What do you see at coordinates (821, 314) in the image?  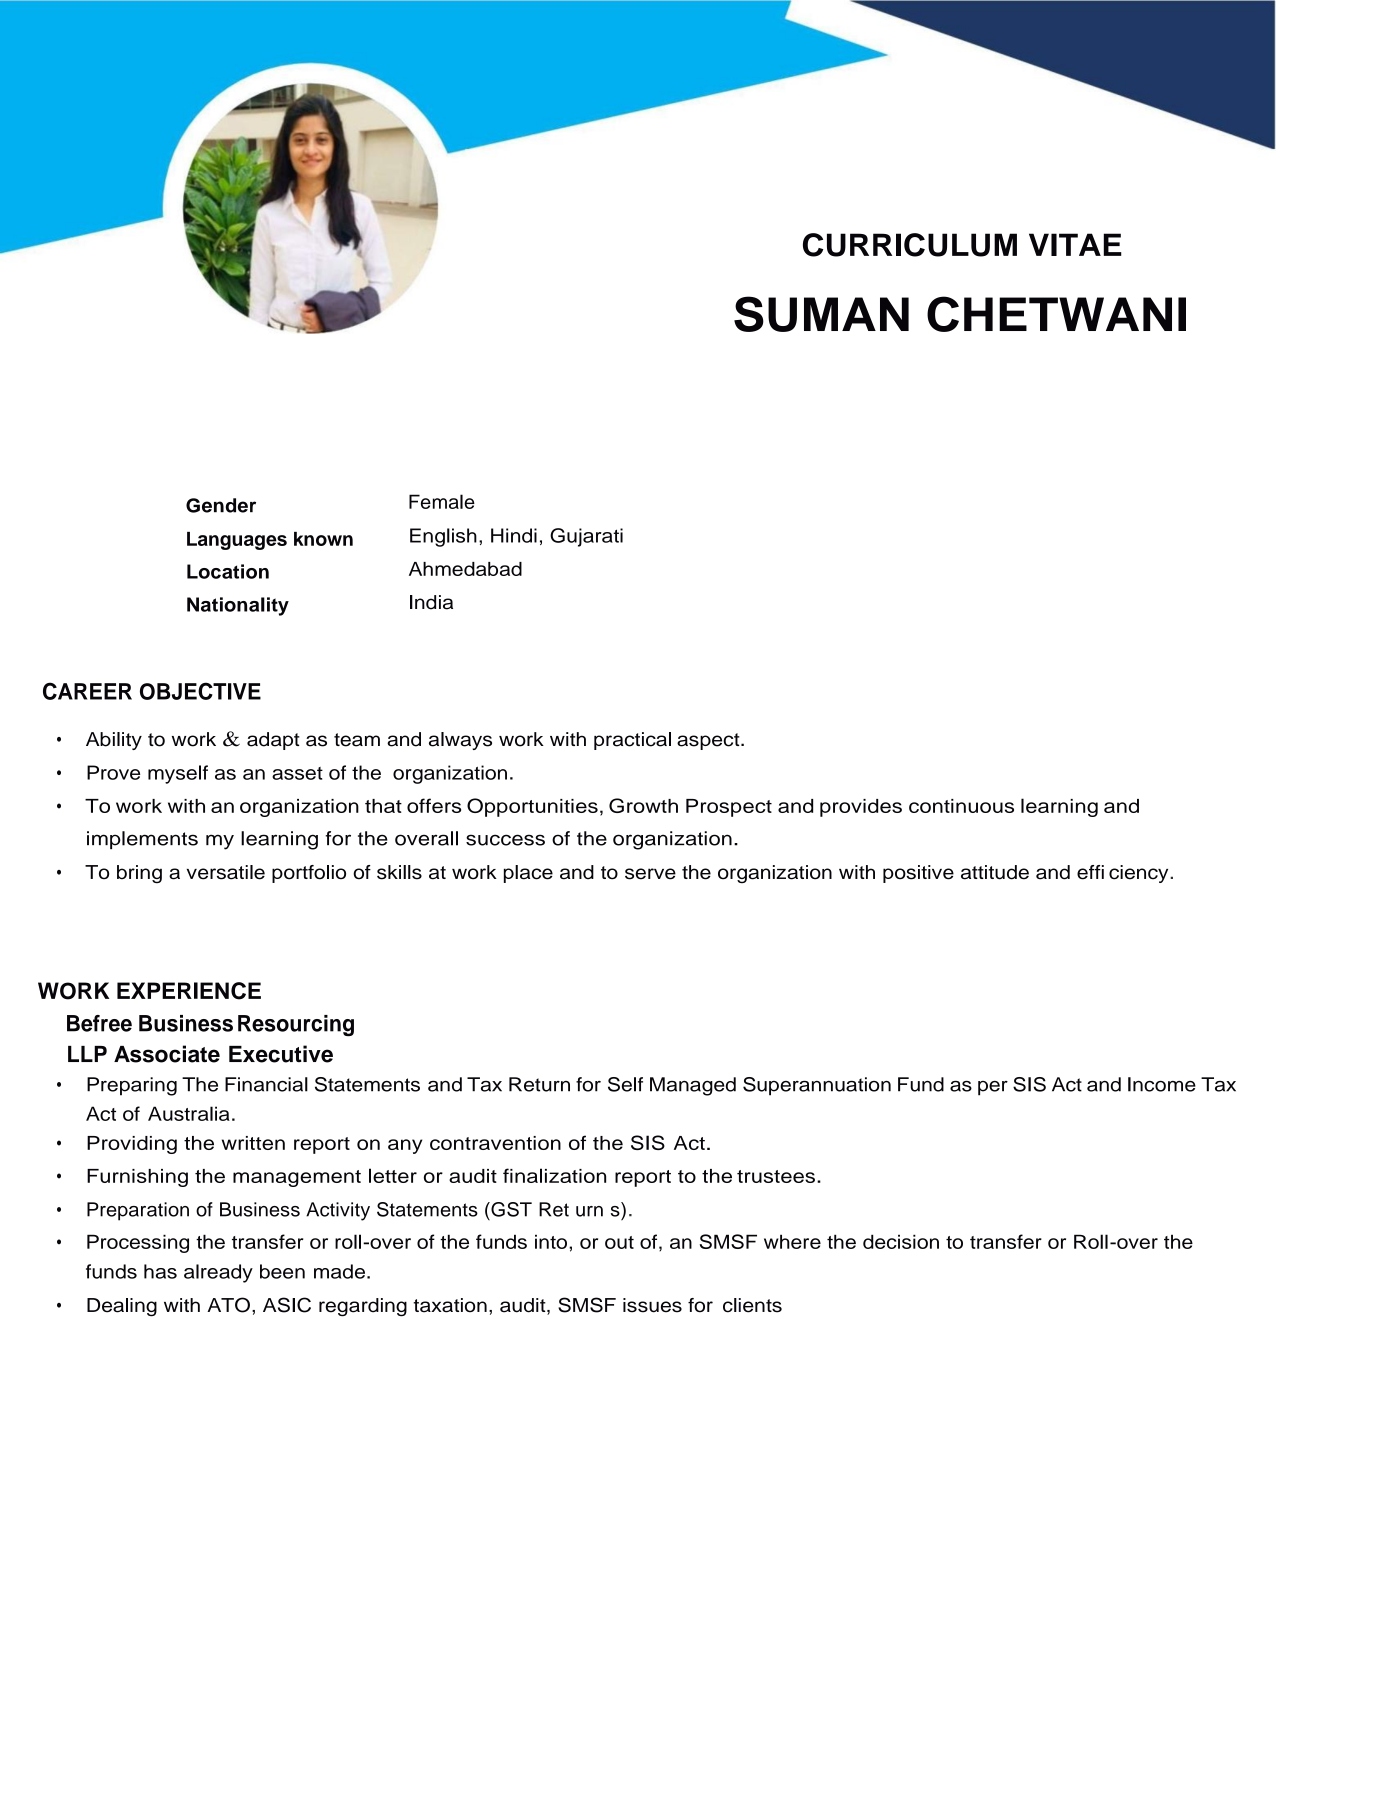 I see `SUMAN` at bounding box center [821, 314].
